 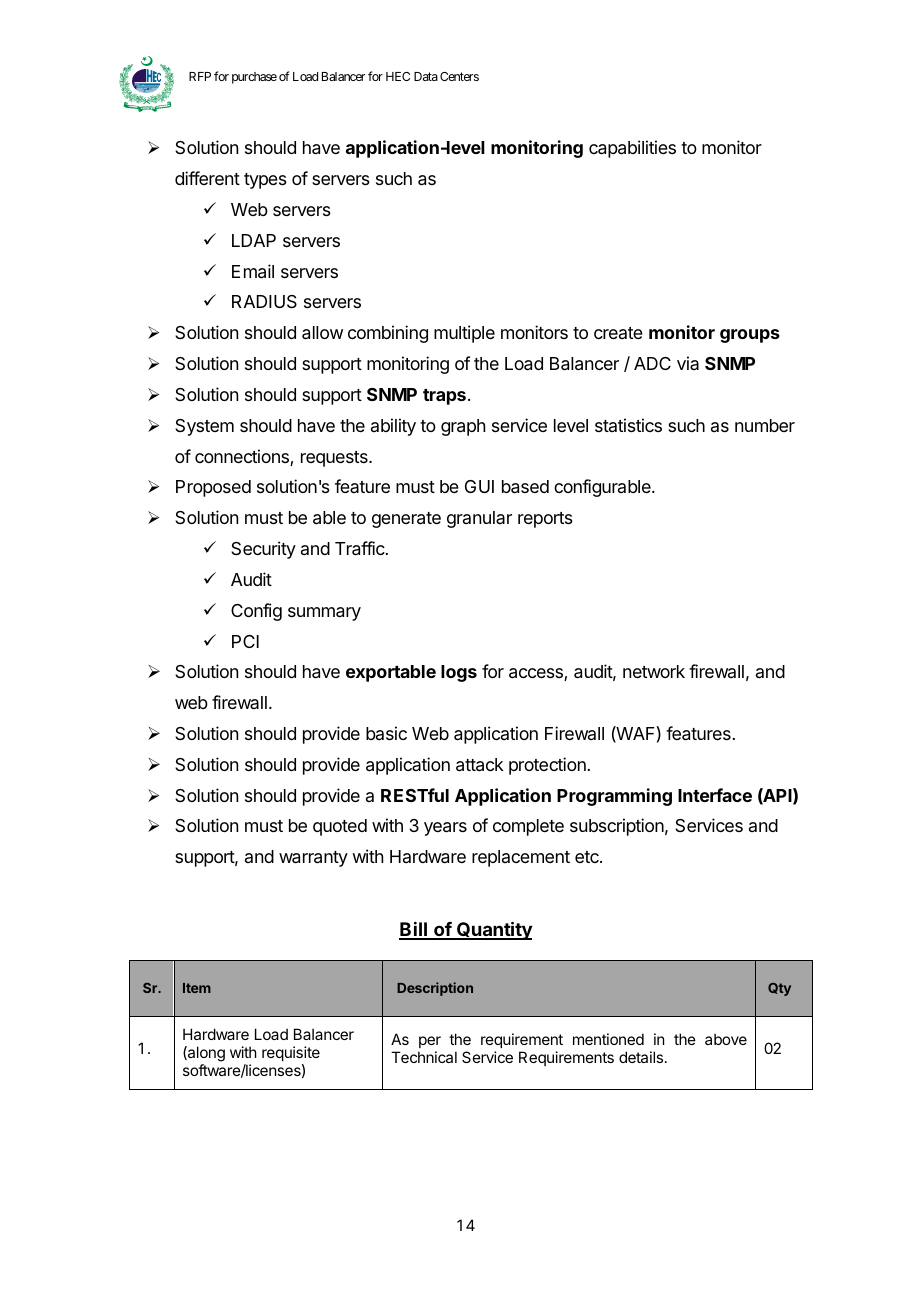 What do you see at coordinates (245, 641) in the document?
I see `PCI` at bounding box center [245, 641].
